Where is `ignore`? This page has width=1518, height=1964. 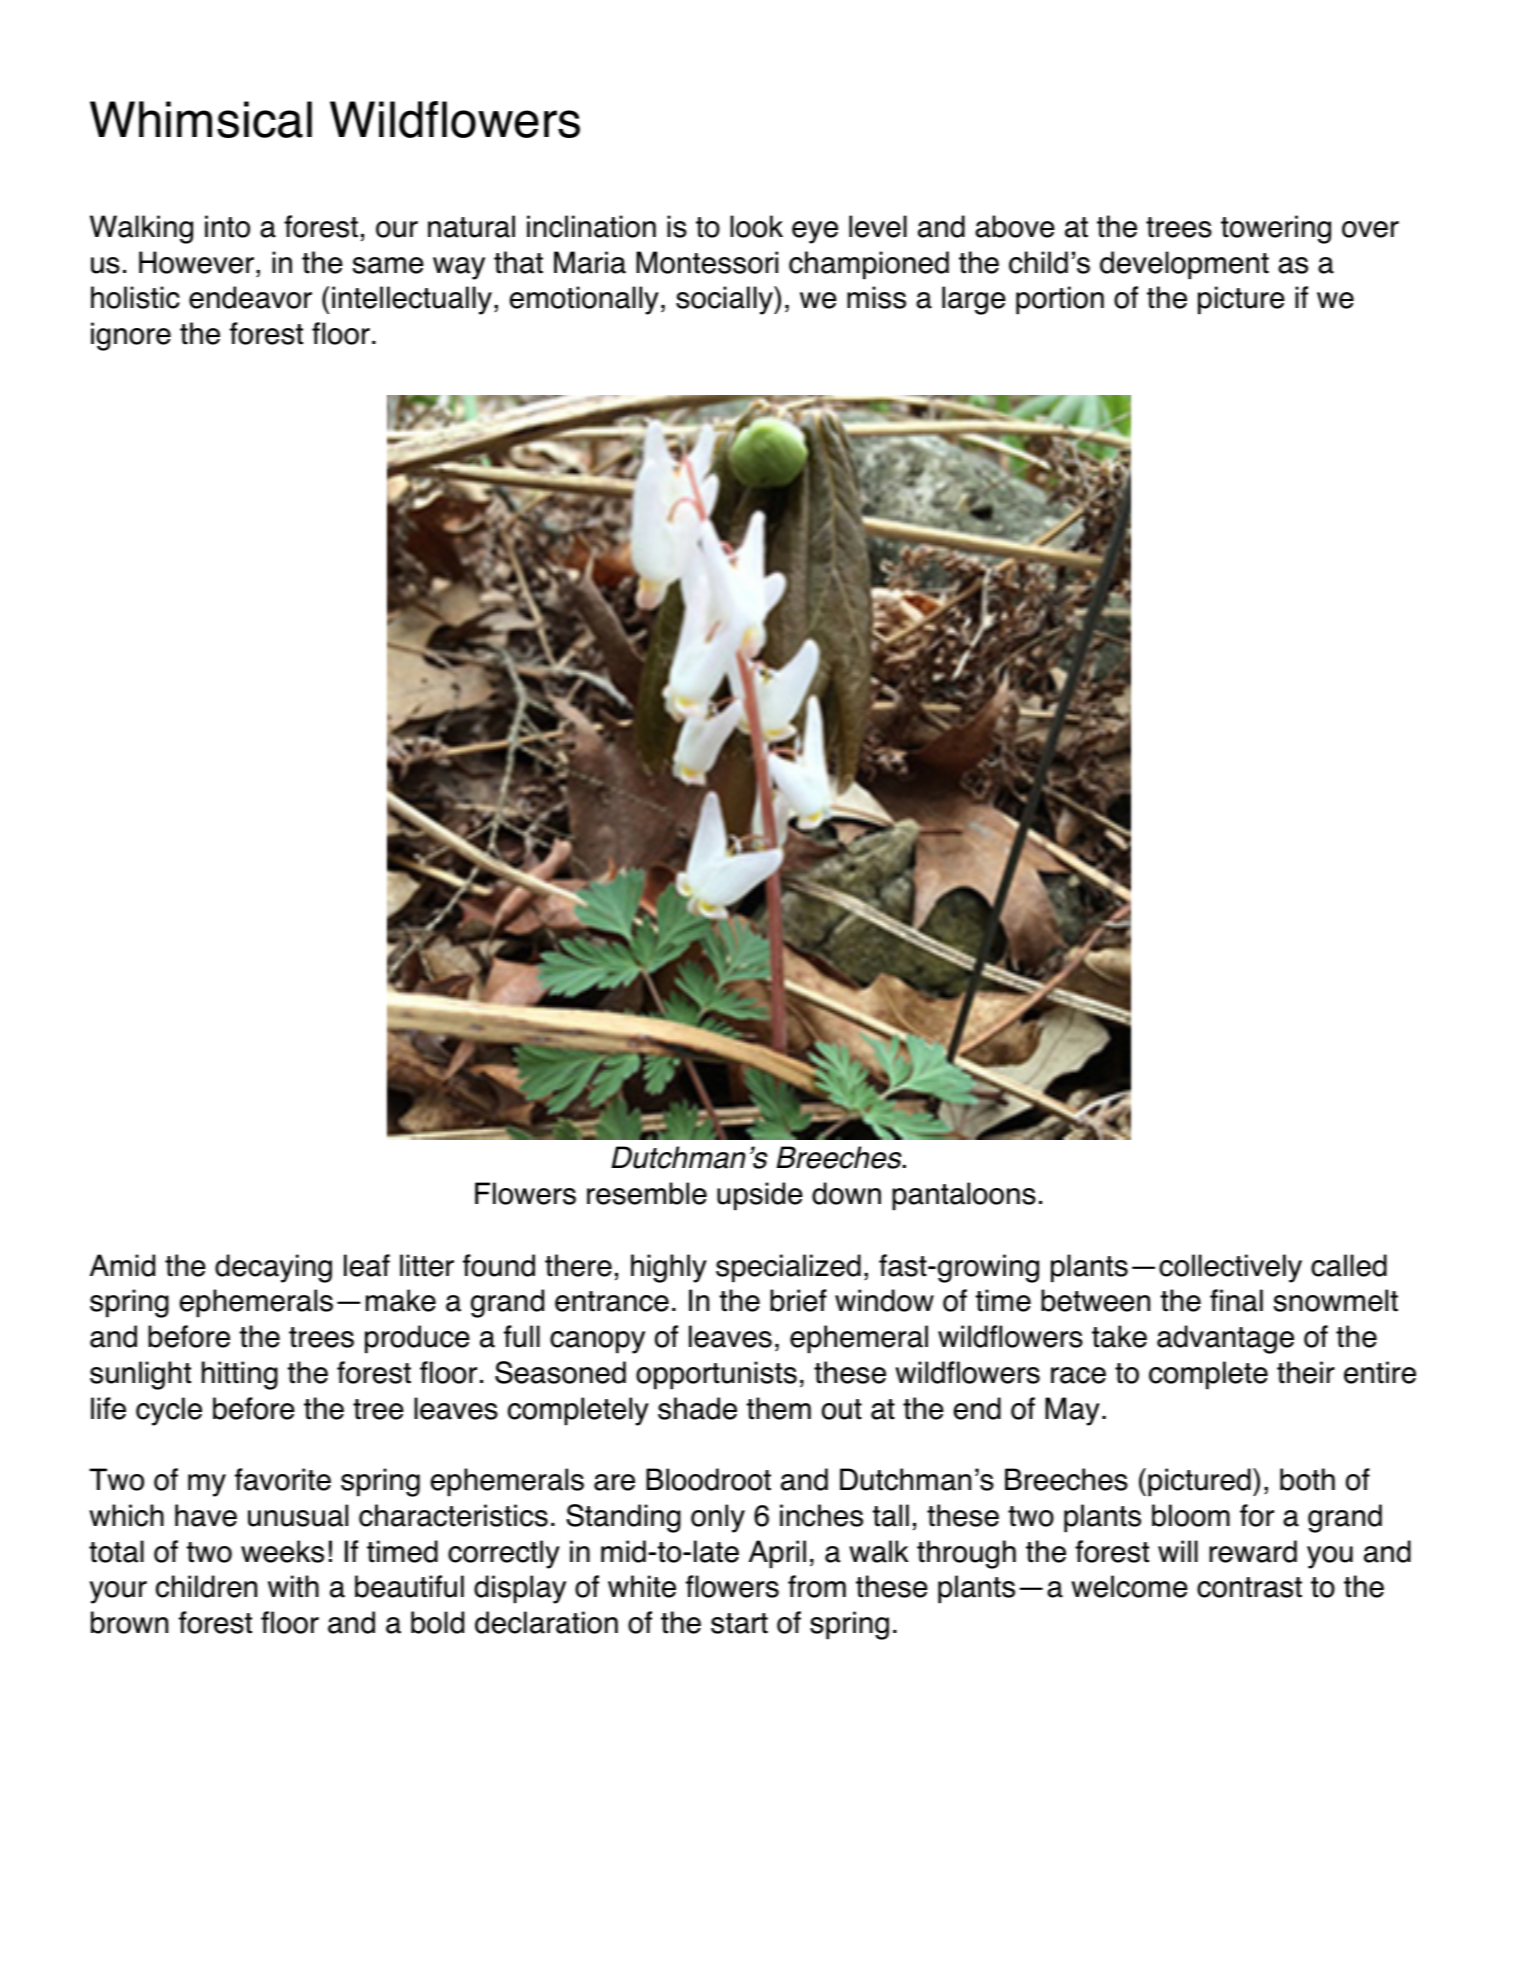
ignore is located at coordinates (131, 336).
